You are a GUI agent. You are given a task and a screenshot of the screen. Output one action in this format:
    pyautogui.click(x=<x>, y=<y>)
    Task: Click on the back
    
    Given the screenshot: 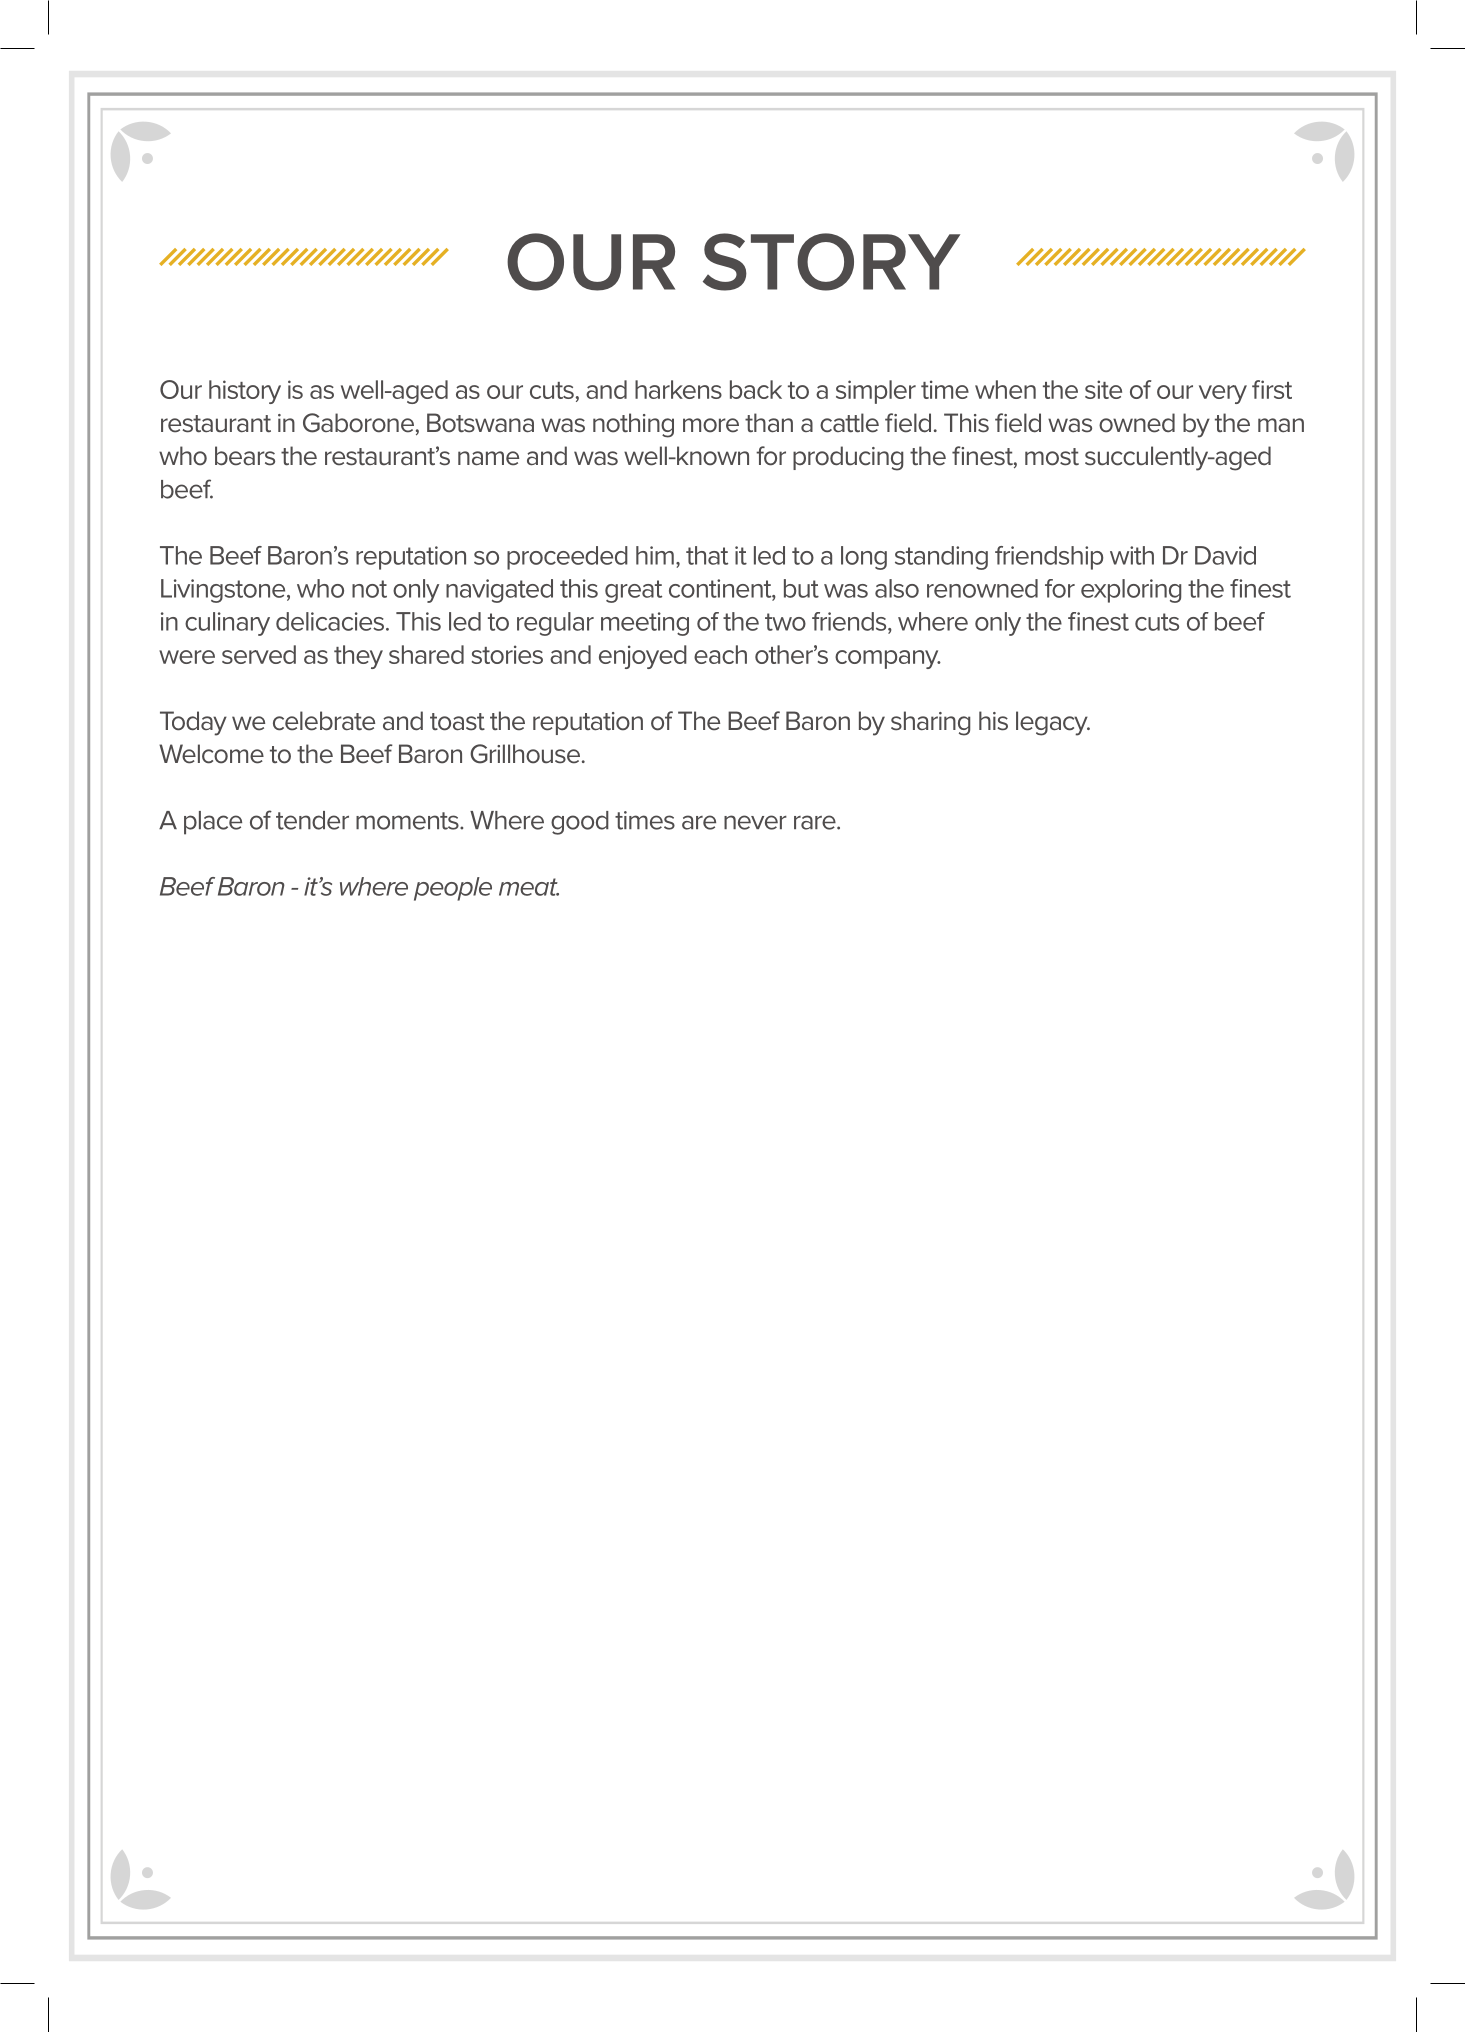 What is the action you would take?
    pyautogui.click(x=756, y=389)
